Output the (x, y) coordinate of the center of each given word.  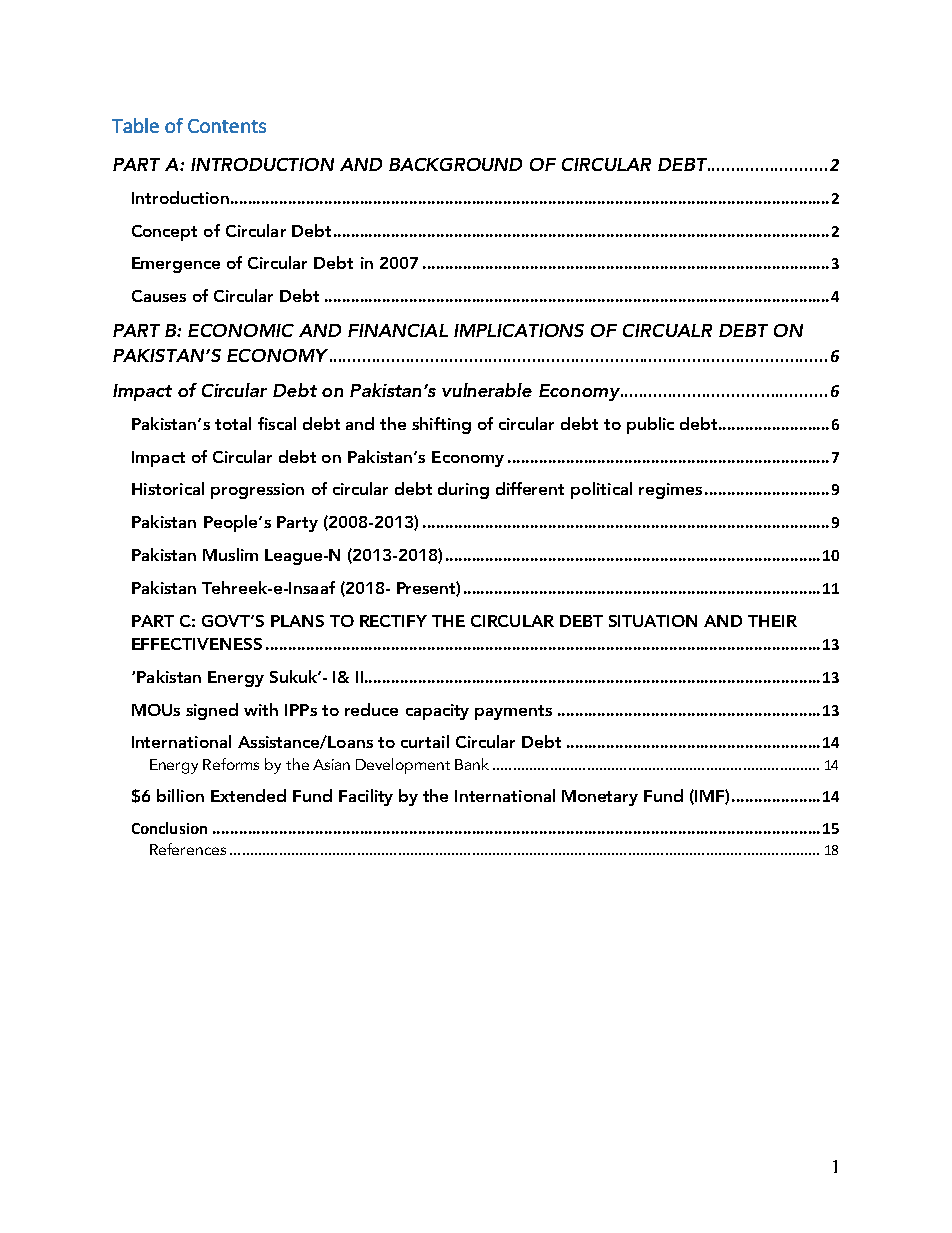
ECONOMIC (241, 330)
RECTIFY (393, 621)
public (650, 425)
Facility (366, 797)
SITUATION (653, 621)
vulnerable (487, 390)
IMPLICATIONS (519, 330)
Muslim (230, 554)
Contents (227, 126)
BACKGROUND (455, 164)
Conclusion (169, 828)
